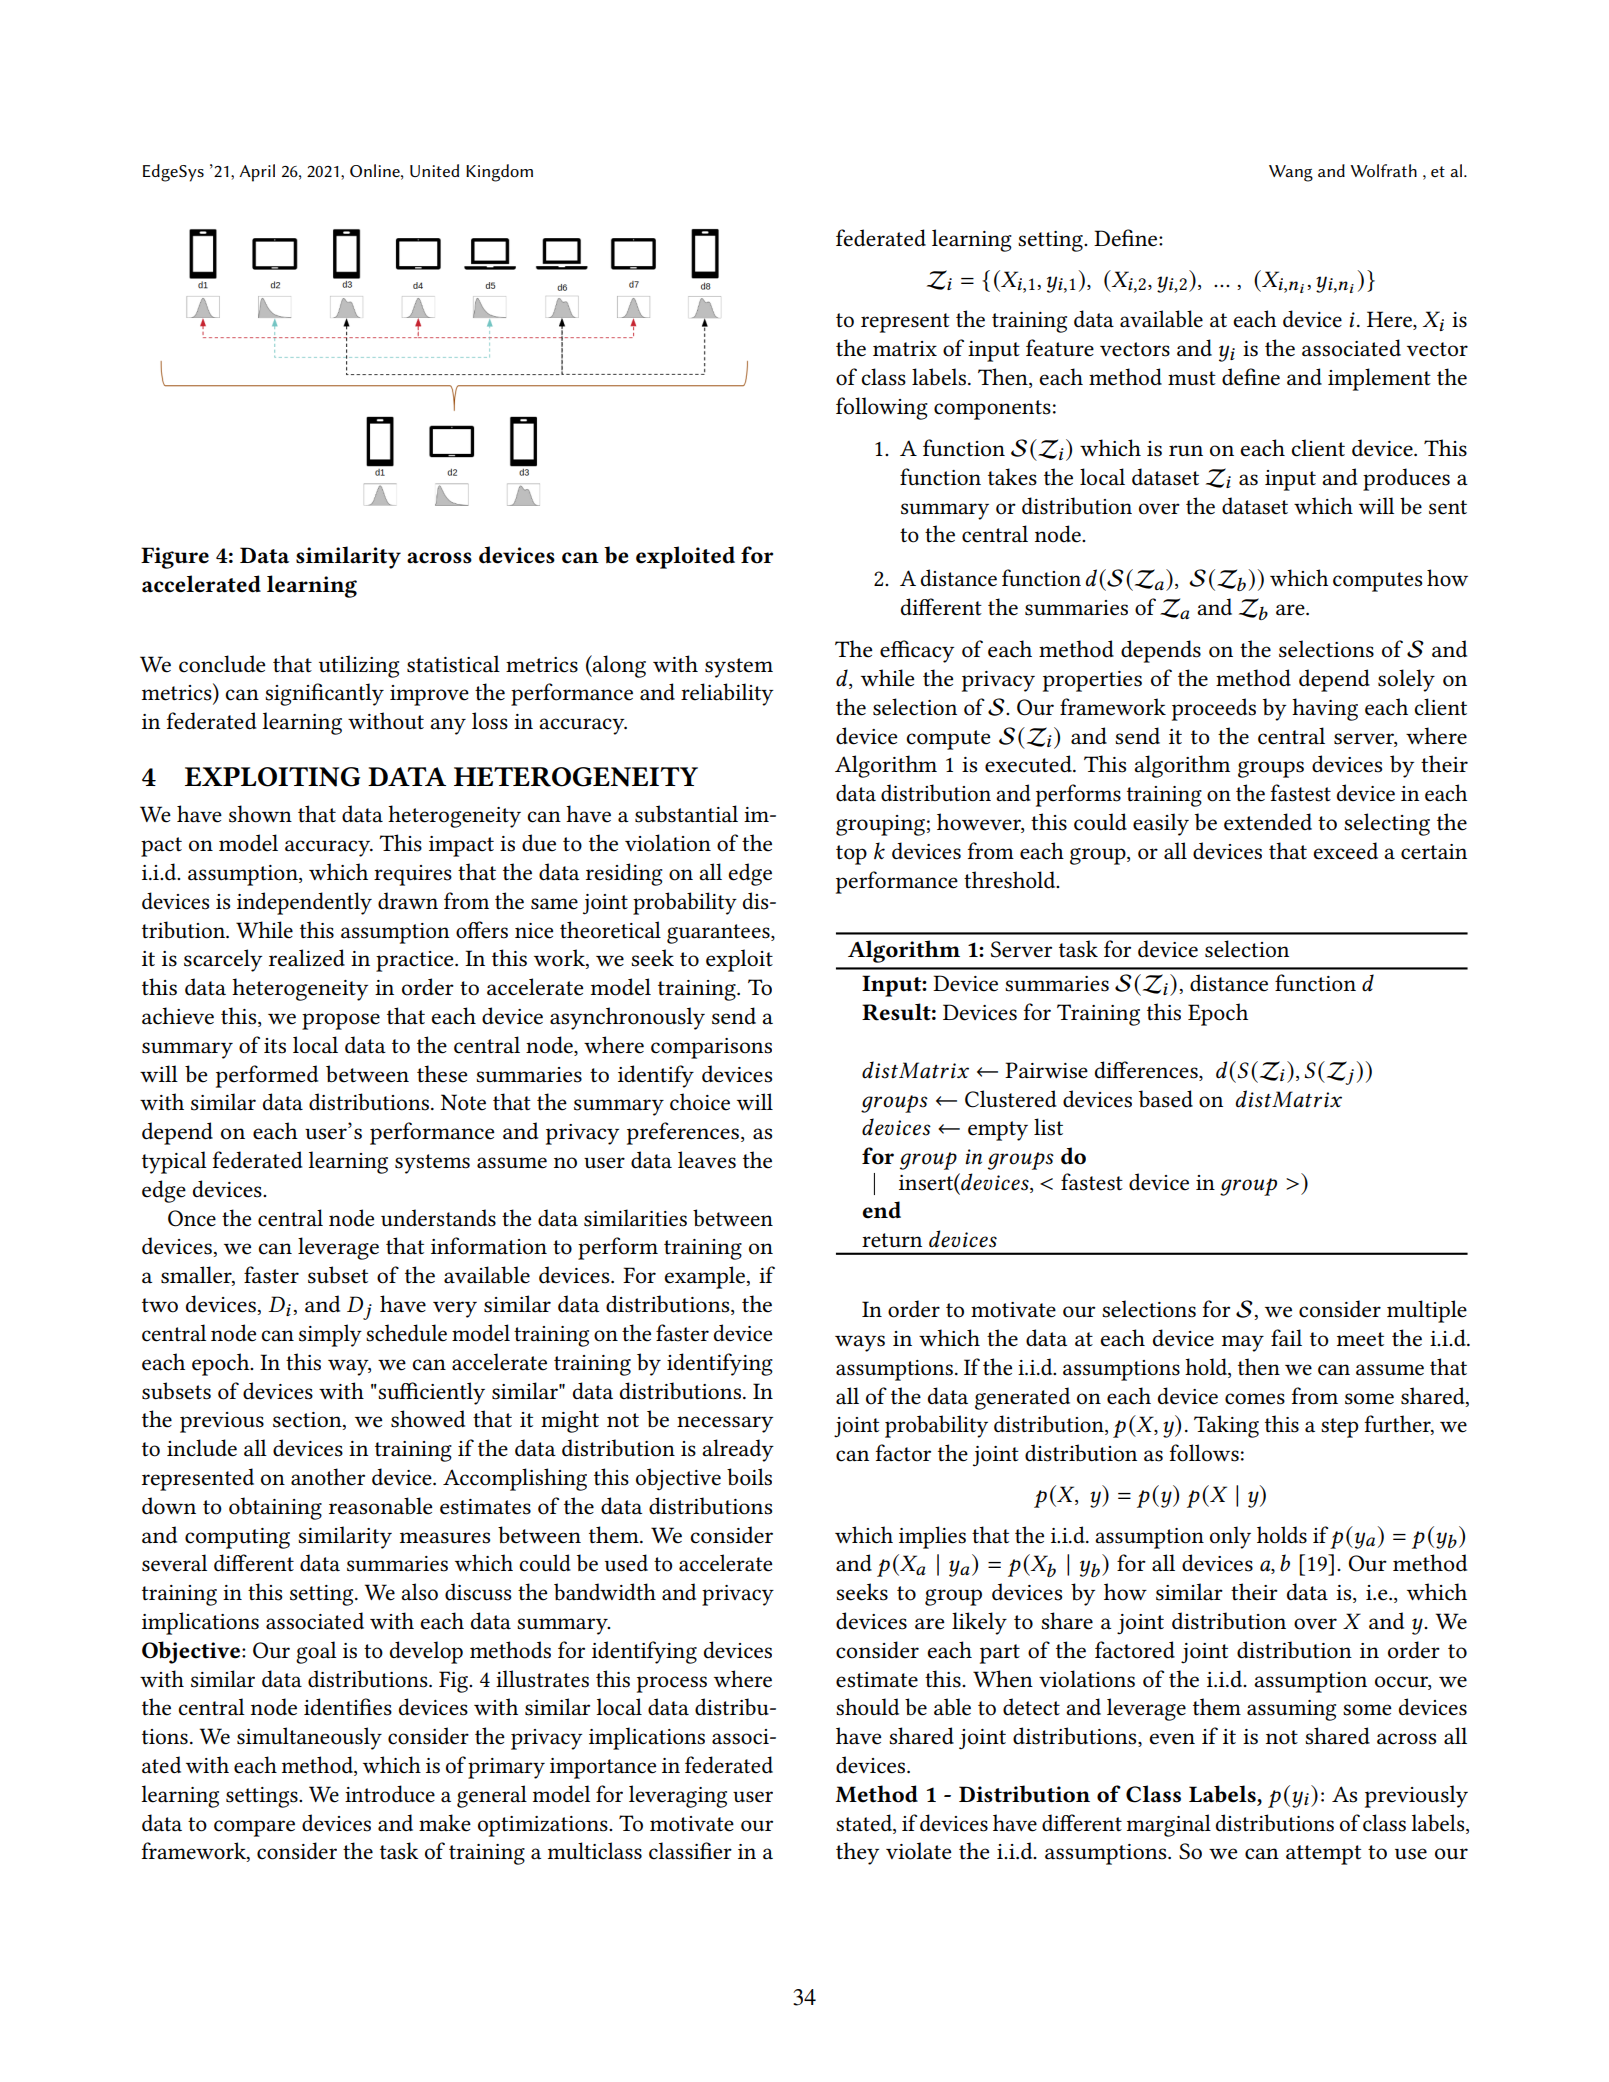 This screenshot has height=2082, width=1609. Describe the element at coordinates (257, 173) in the screenshot. I see `April` at that location.
